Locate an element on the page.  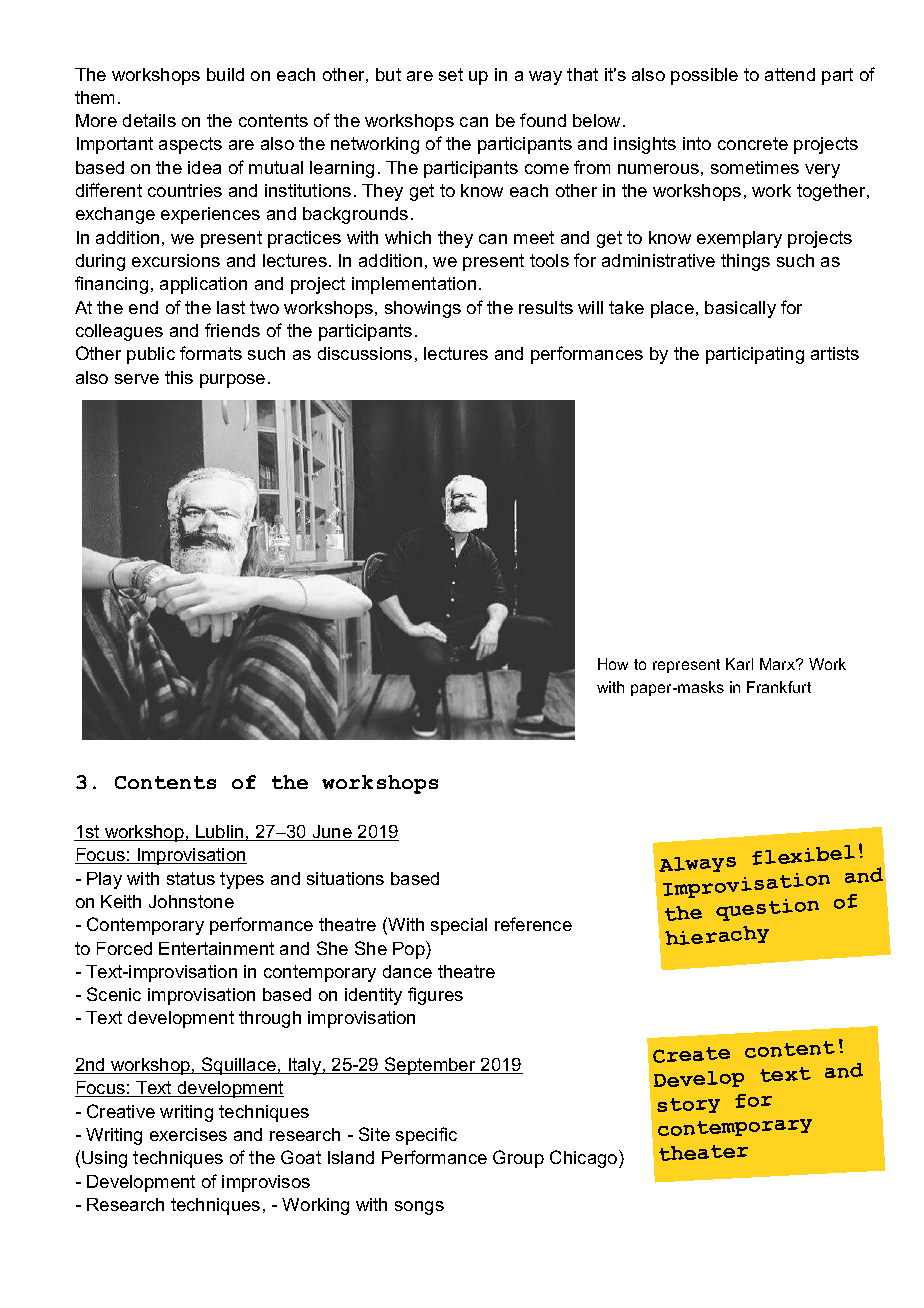
exercises is located at coordinates (188, 1134).
